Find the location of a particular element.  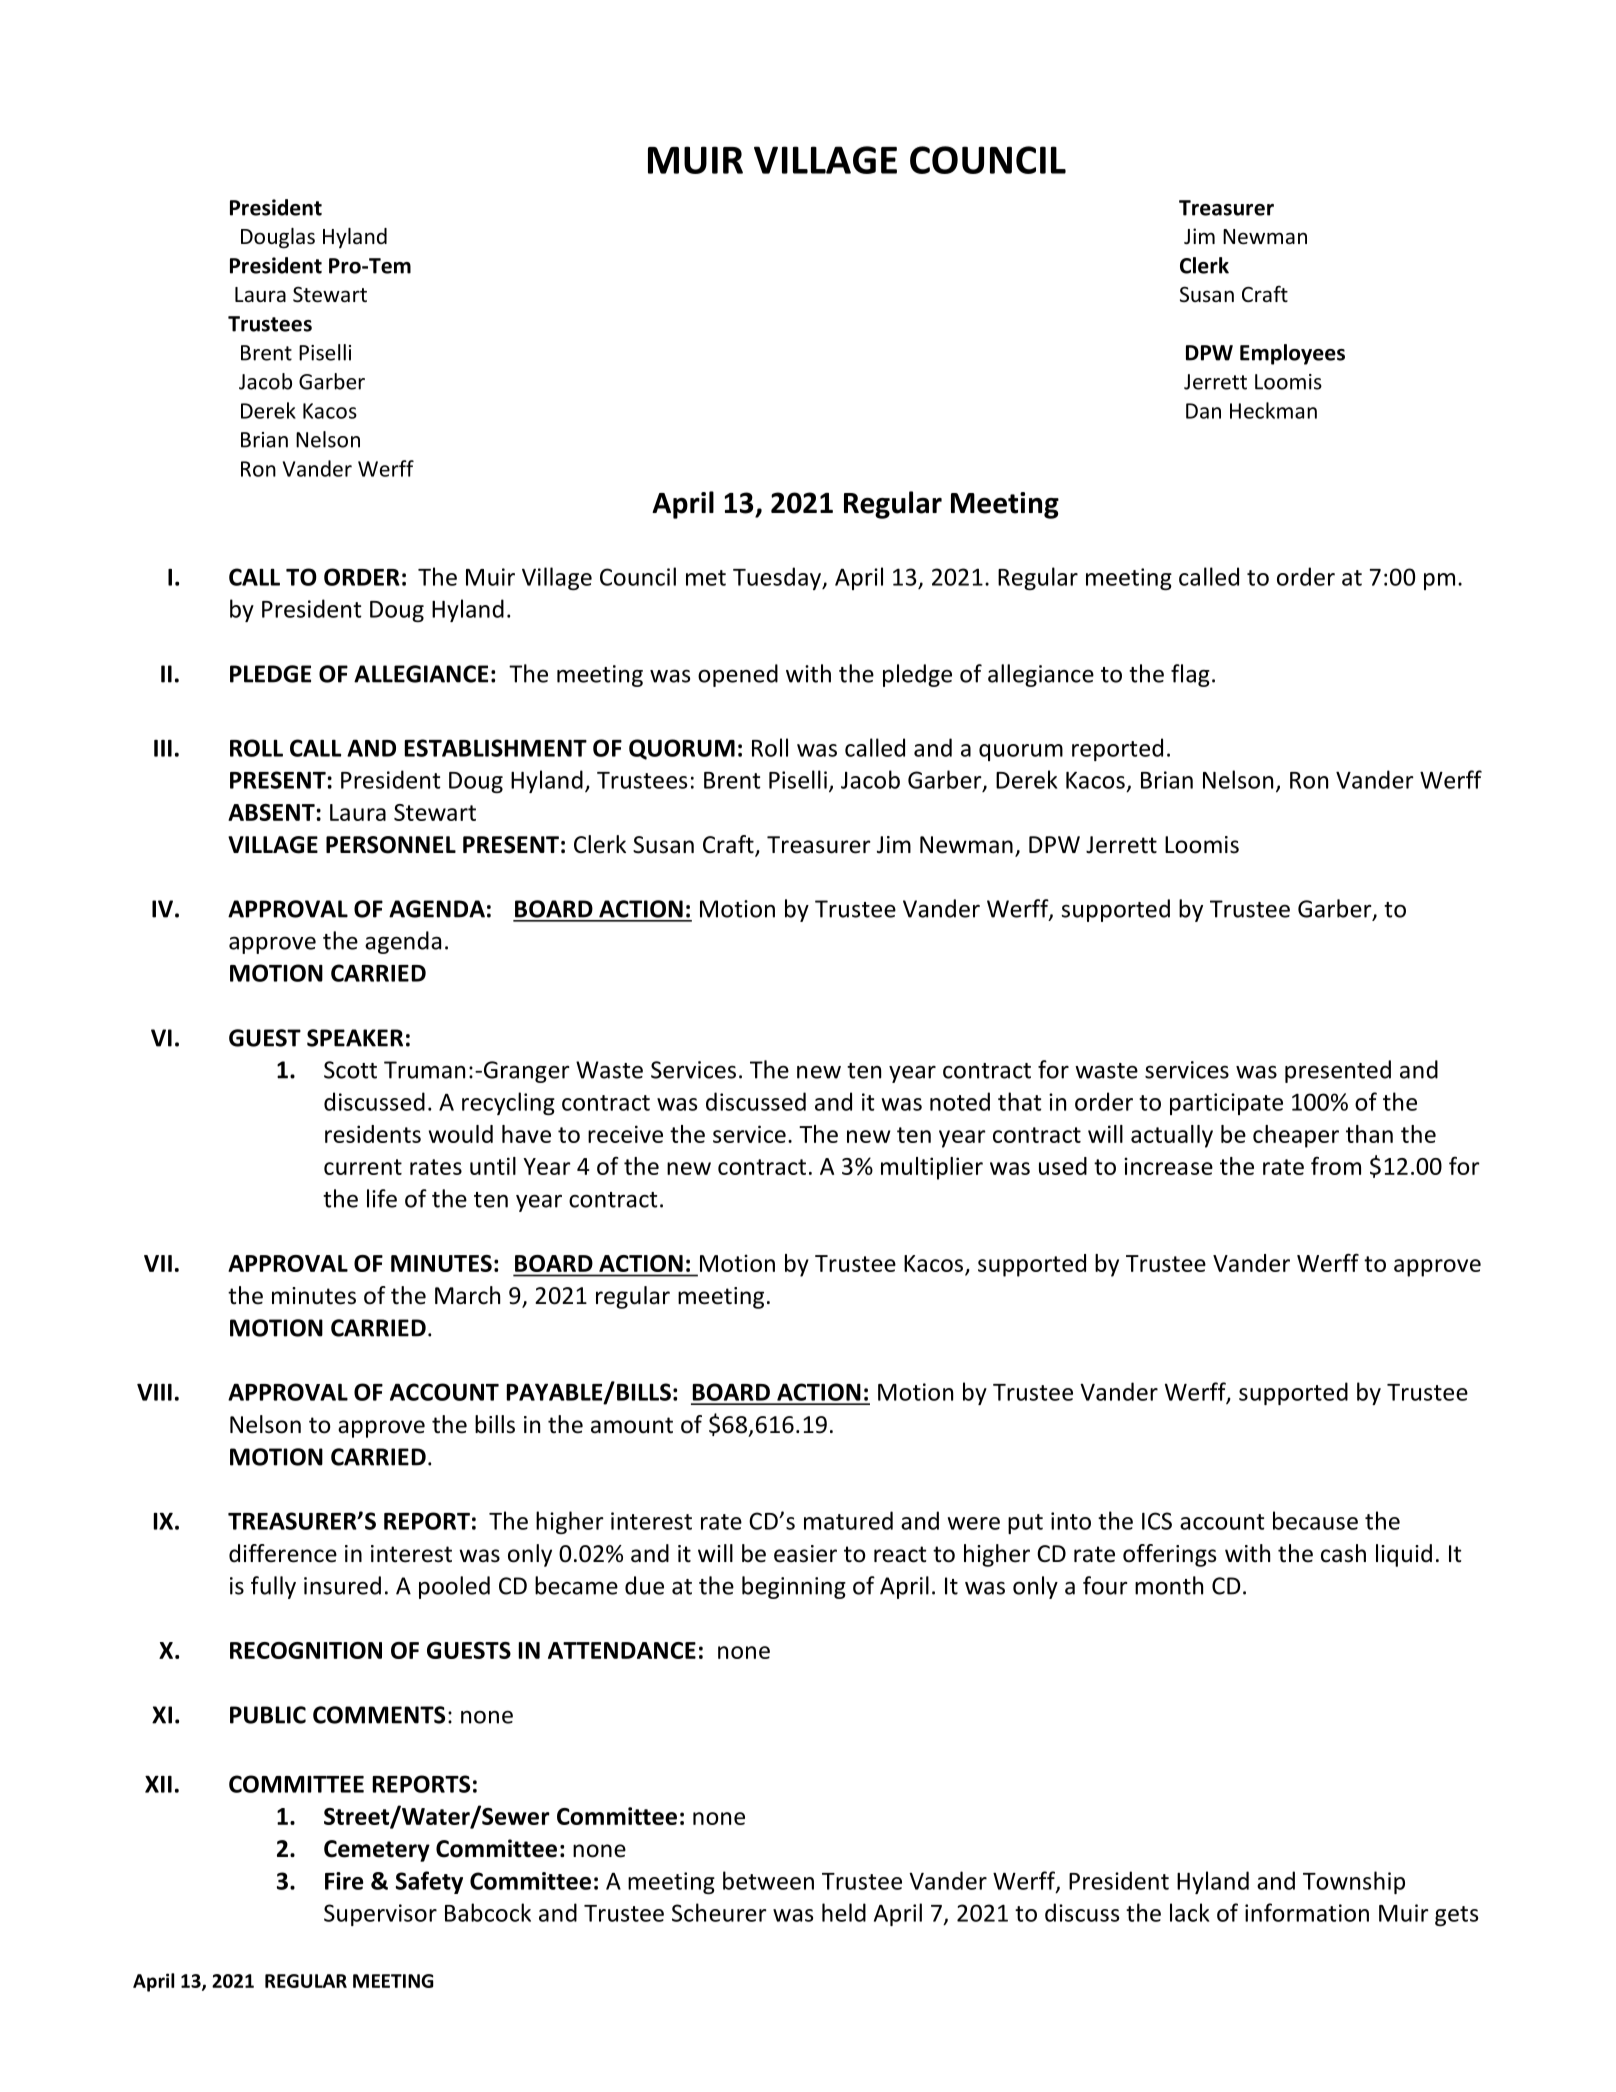

amount is located at coordinates (632, 1425).
